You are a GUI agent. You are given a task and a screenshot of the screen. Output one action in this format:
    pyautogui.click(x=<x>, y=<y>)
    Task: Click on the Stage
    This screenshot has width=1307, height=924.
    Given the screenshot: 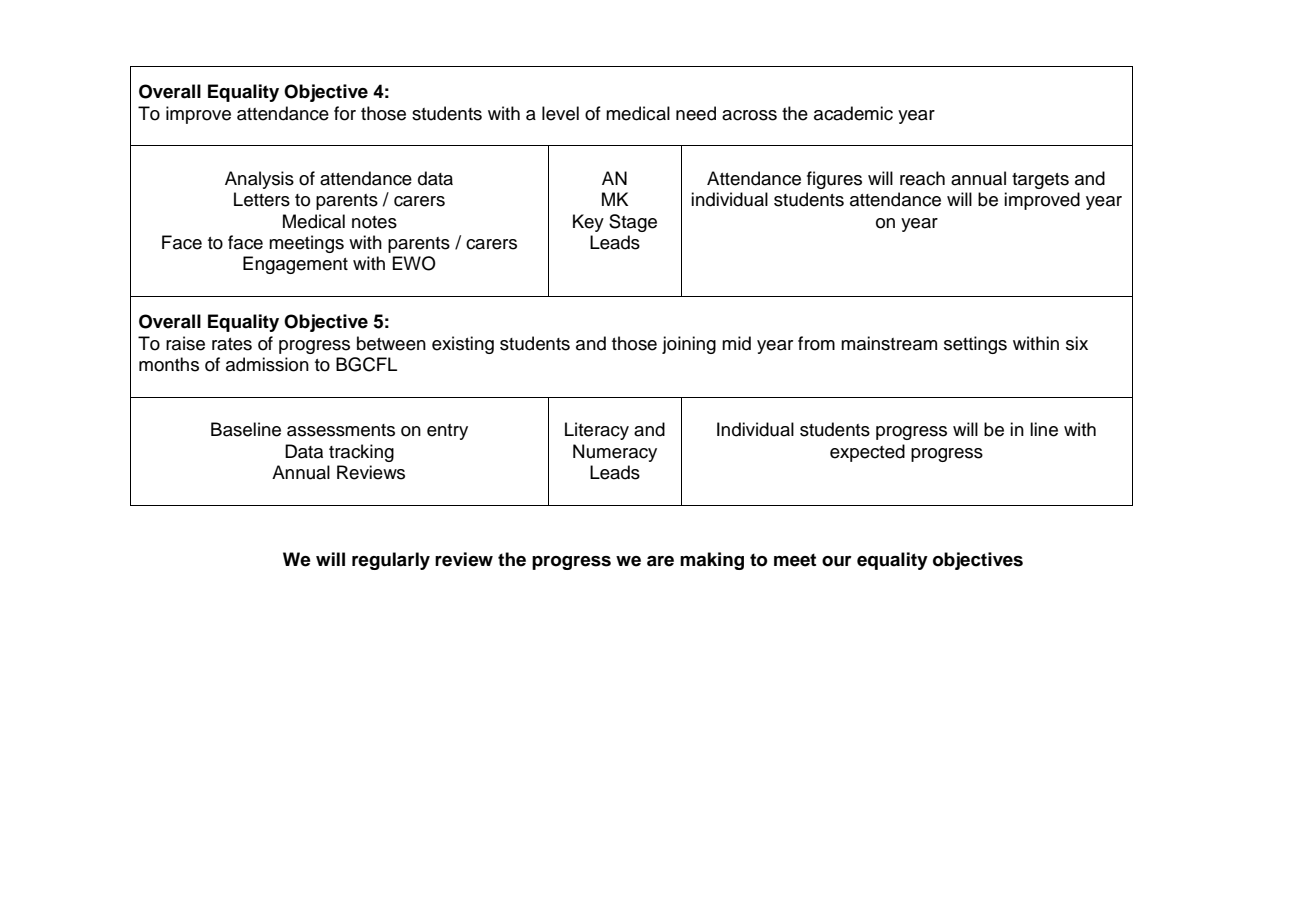 What is the action you would take?
    pyautogui.click(x=633, y=223)
